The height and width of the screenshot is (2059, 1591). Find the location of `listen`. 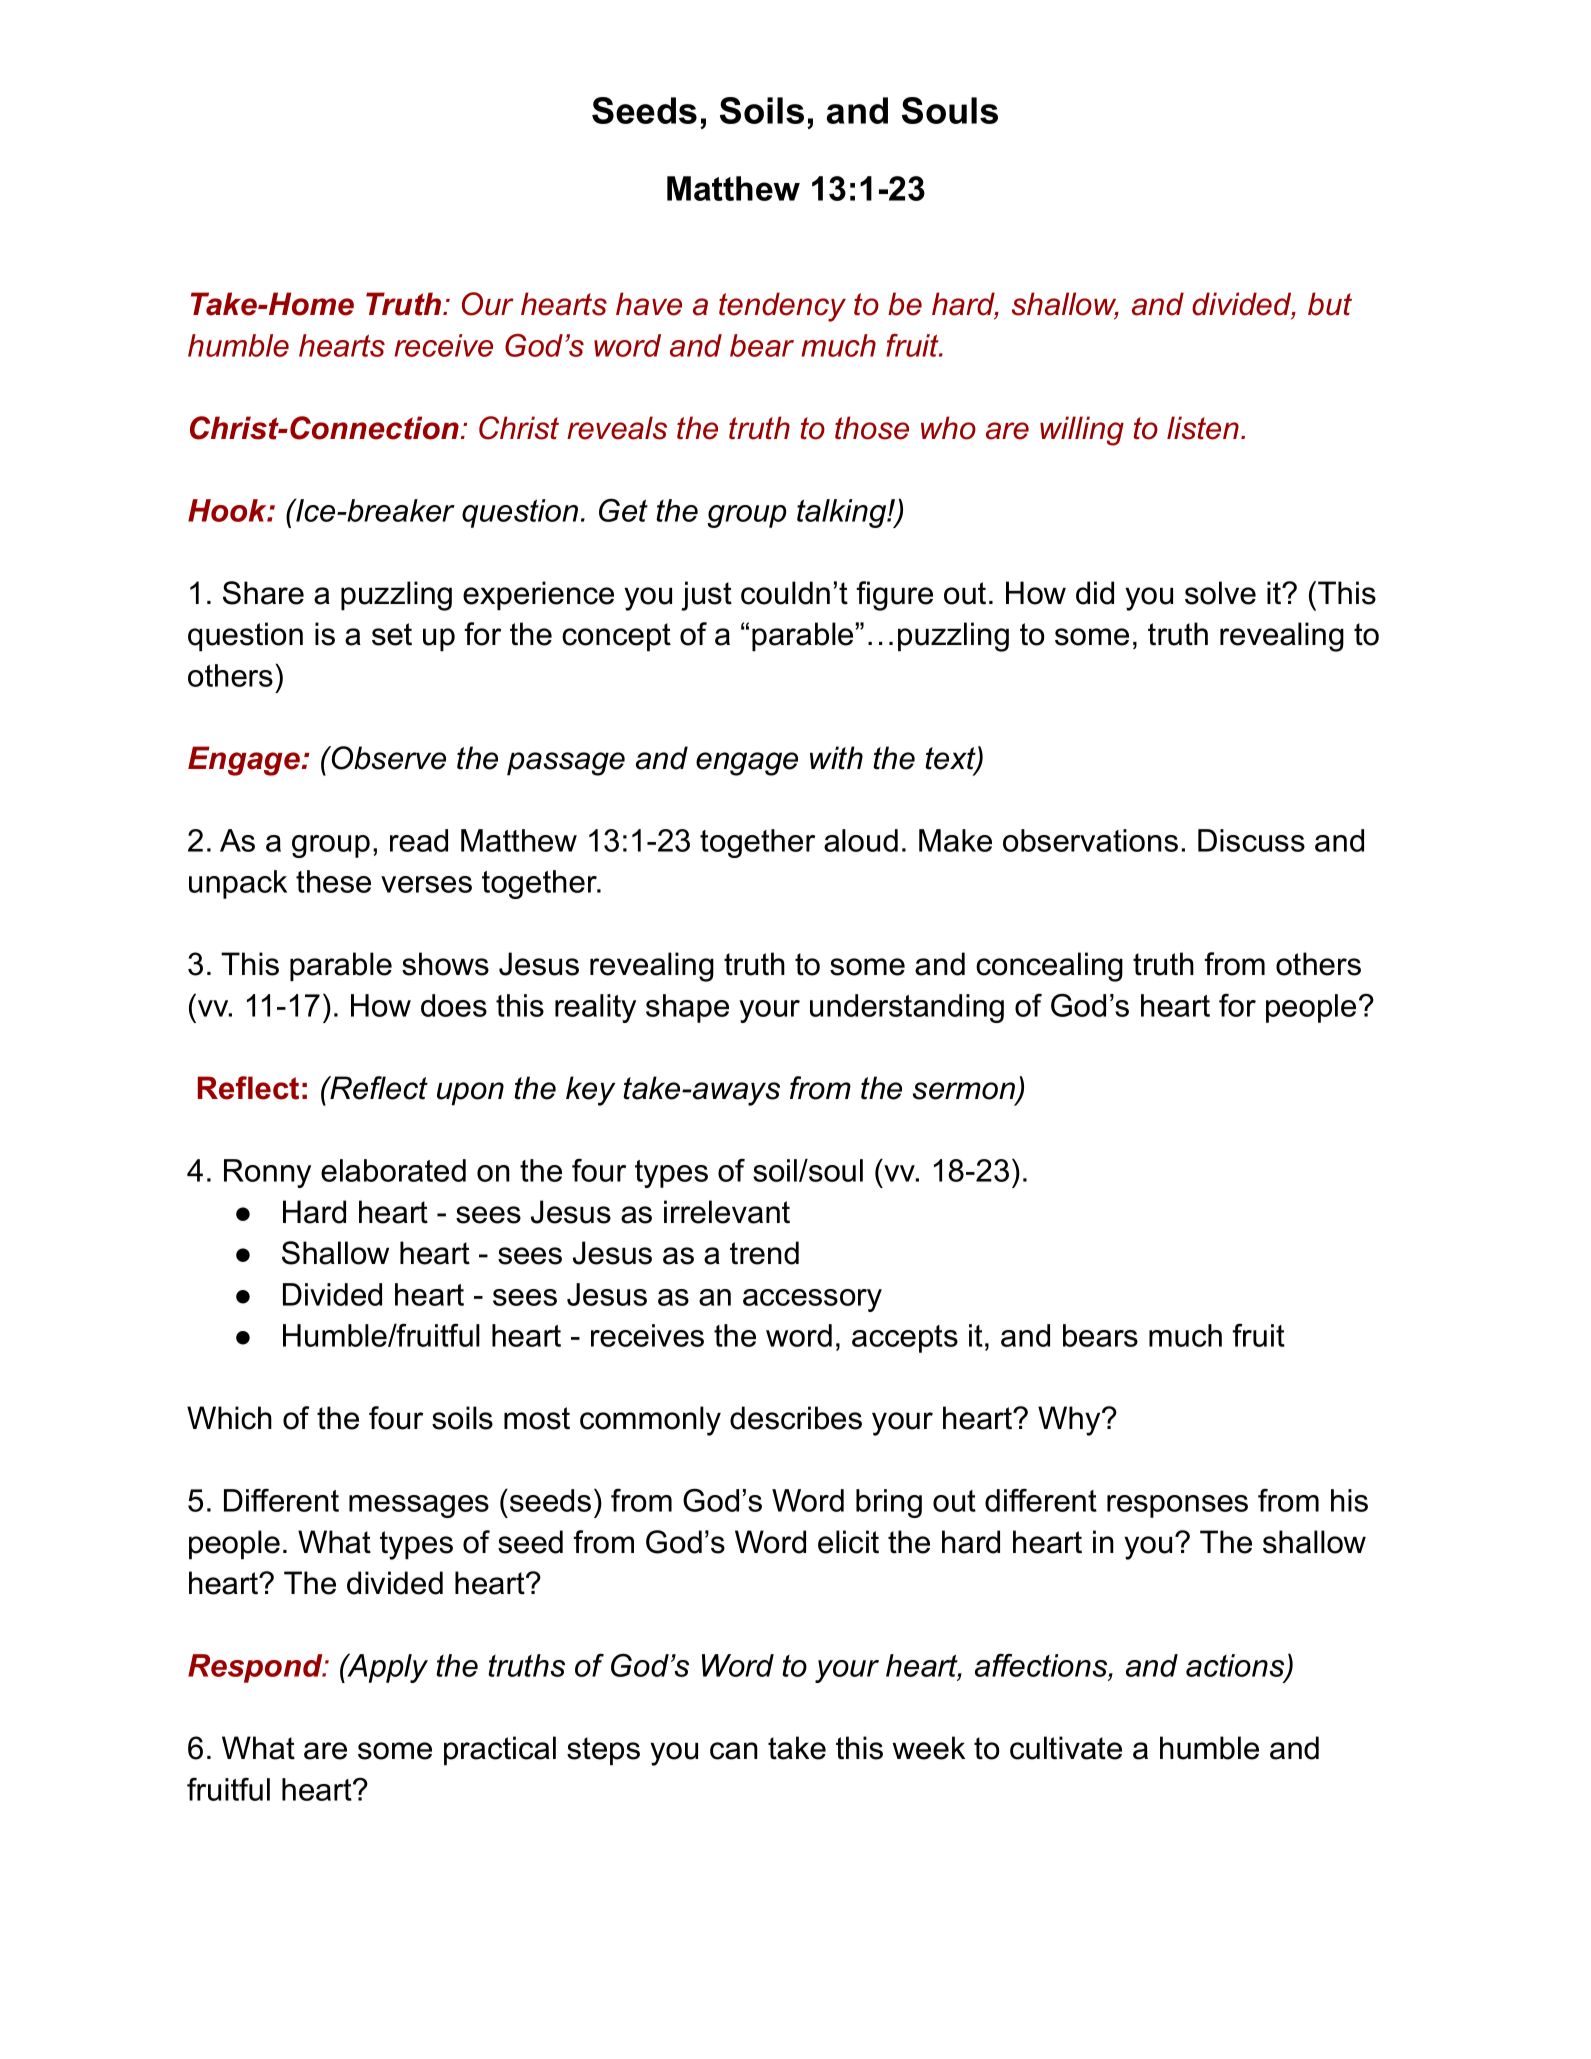

listen is located at coordinates (1203, 428).
